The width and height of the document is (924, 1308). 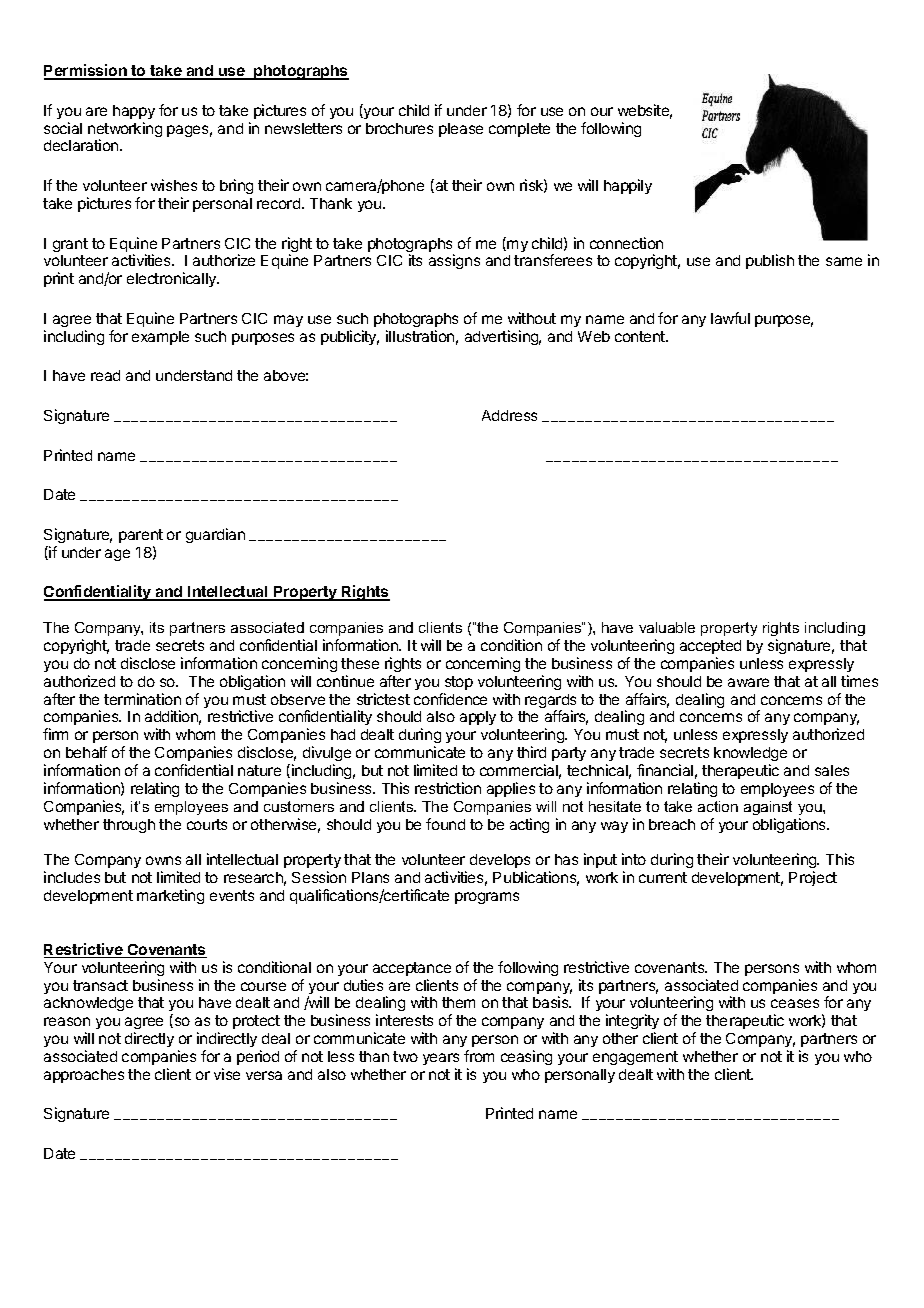 I want to click on parent, so click(x=141, y=536).
